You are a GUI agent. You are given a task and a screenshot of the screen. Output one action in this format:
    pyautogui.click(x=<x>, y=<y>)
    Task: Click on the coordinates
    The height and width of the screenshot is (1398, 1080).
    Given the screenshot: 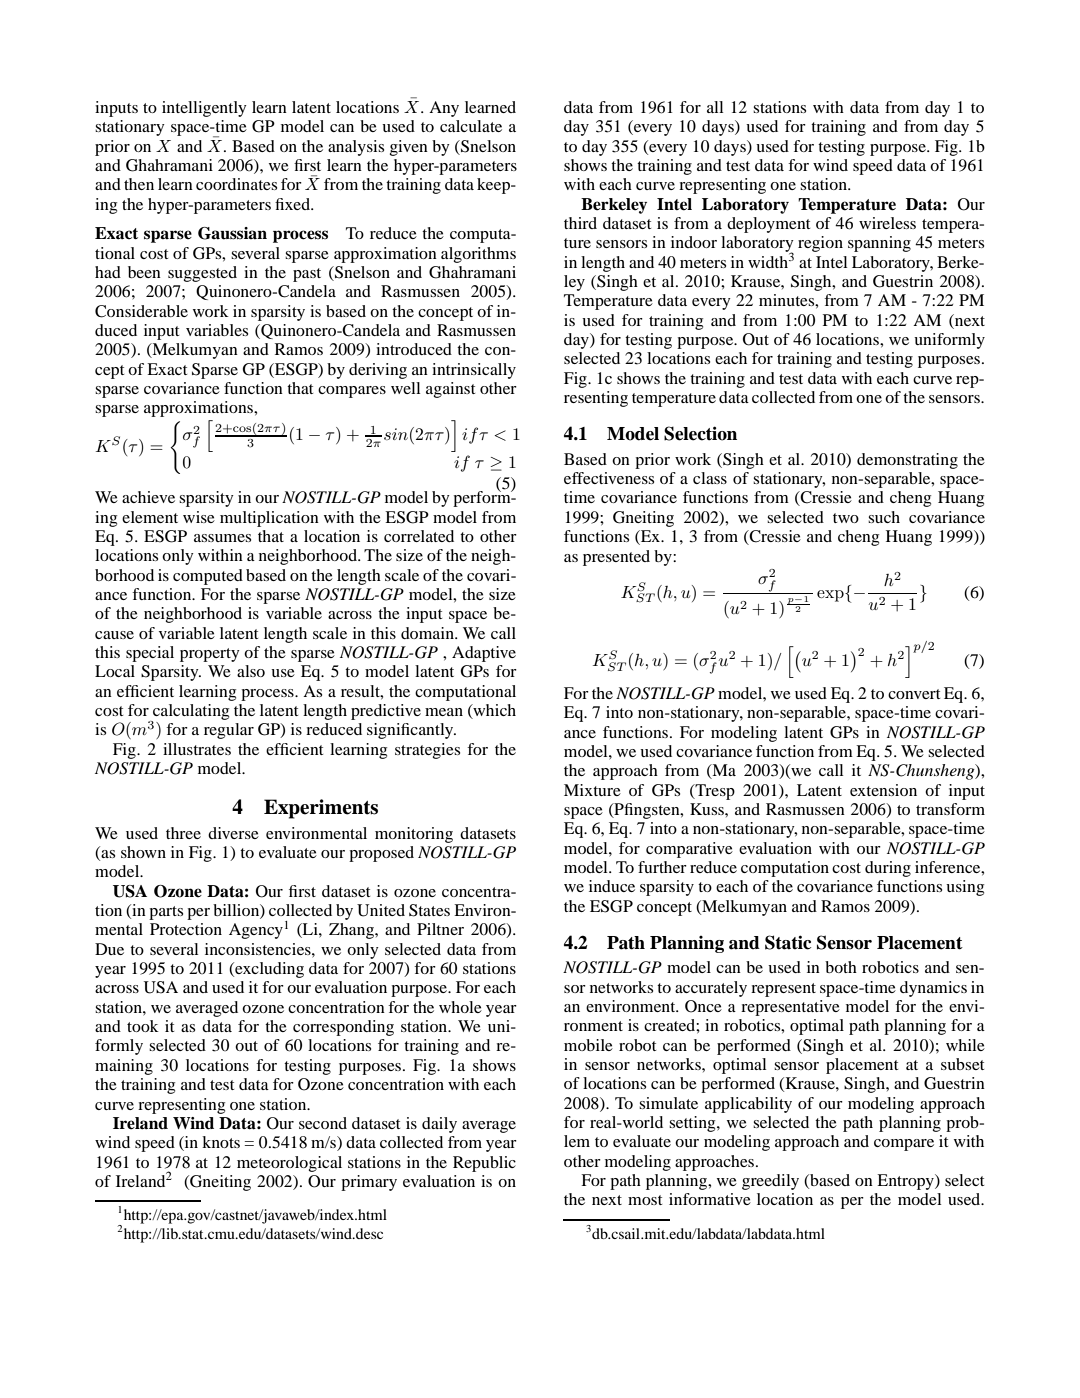 What is the action you would take?
    pyautogui.click(x=236, y=184)
